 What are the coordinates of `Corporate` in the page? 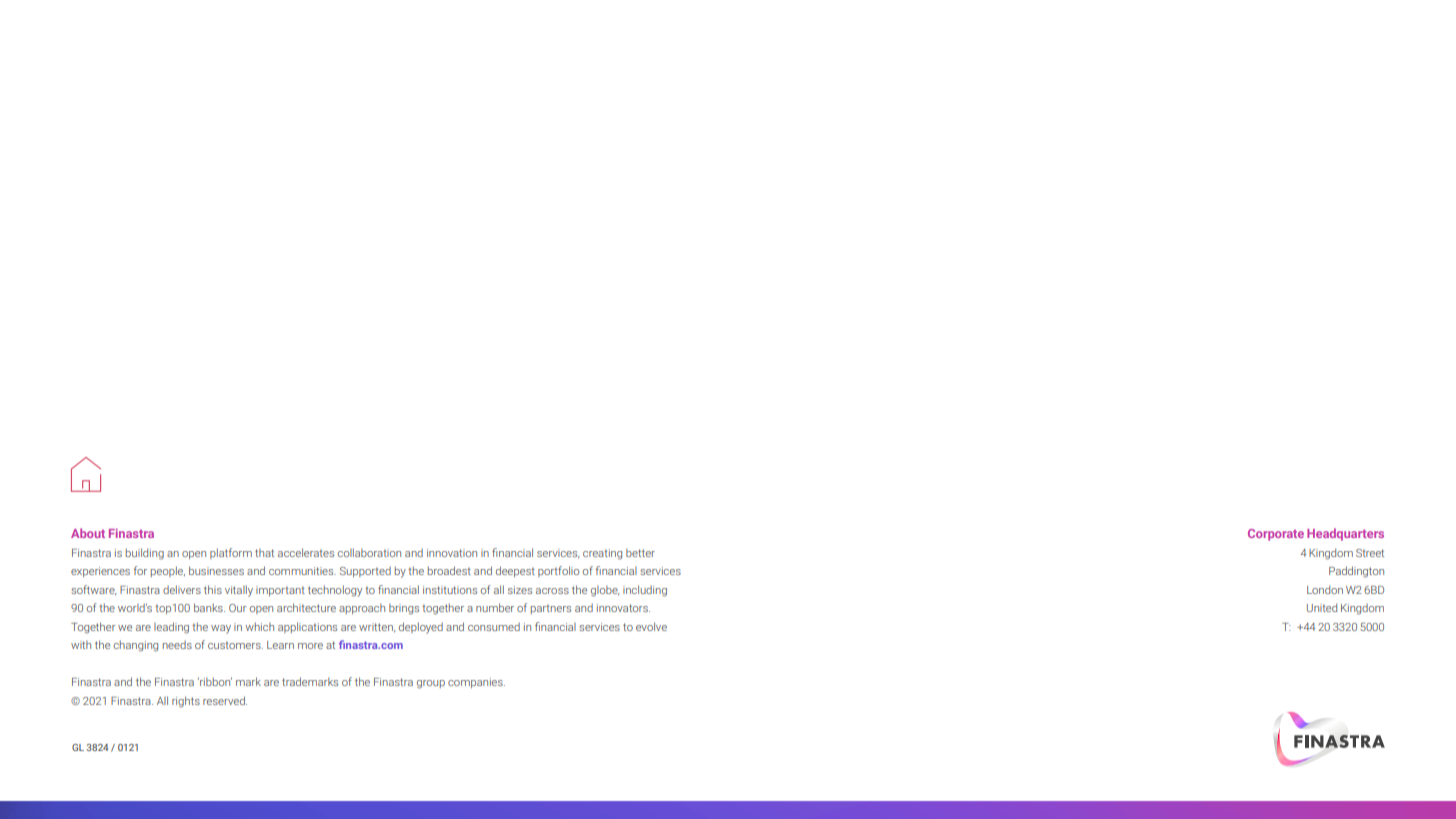 It's located at (1276, 535).
